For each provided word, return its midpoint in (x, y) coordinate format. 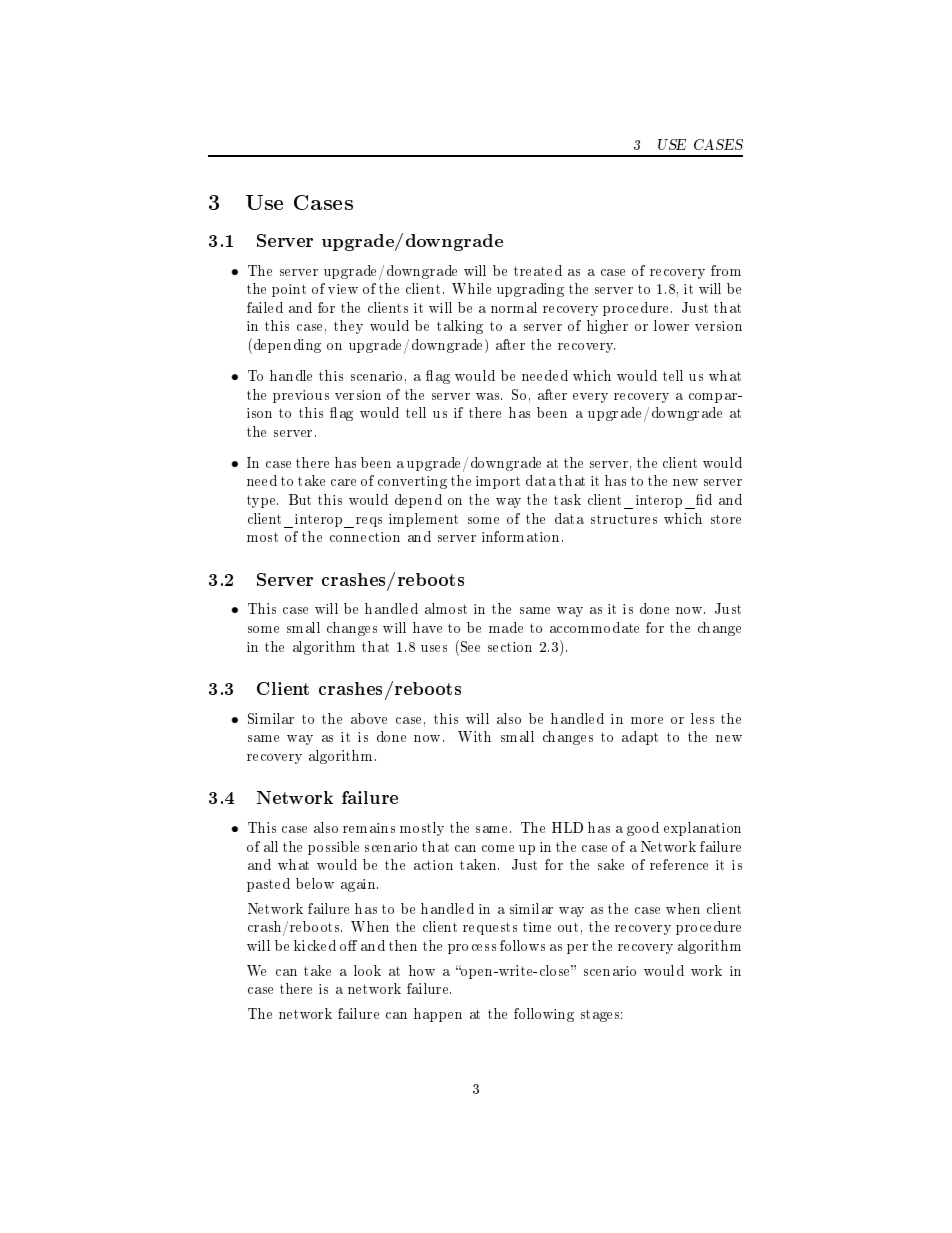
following (544, 1015)
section (510, 647)
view (343, 289)
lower (671, 325)
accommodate (594, 627)
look (367, 970)
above (369, 718)
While (471, 288)
